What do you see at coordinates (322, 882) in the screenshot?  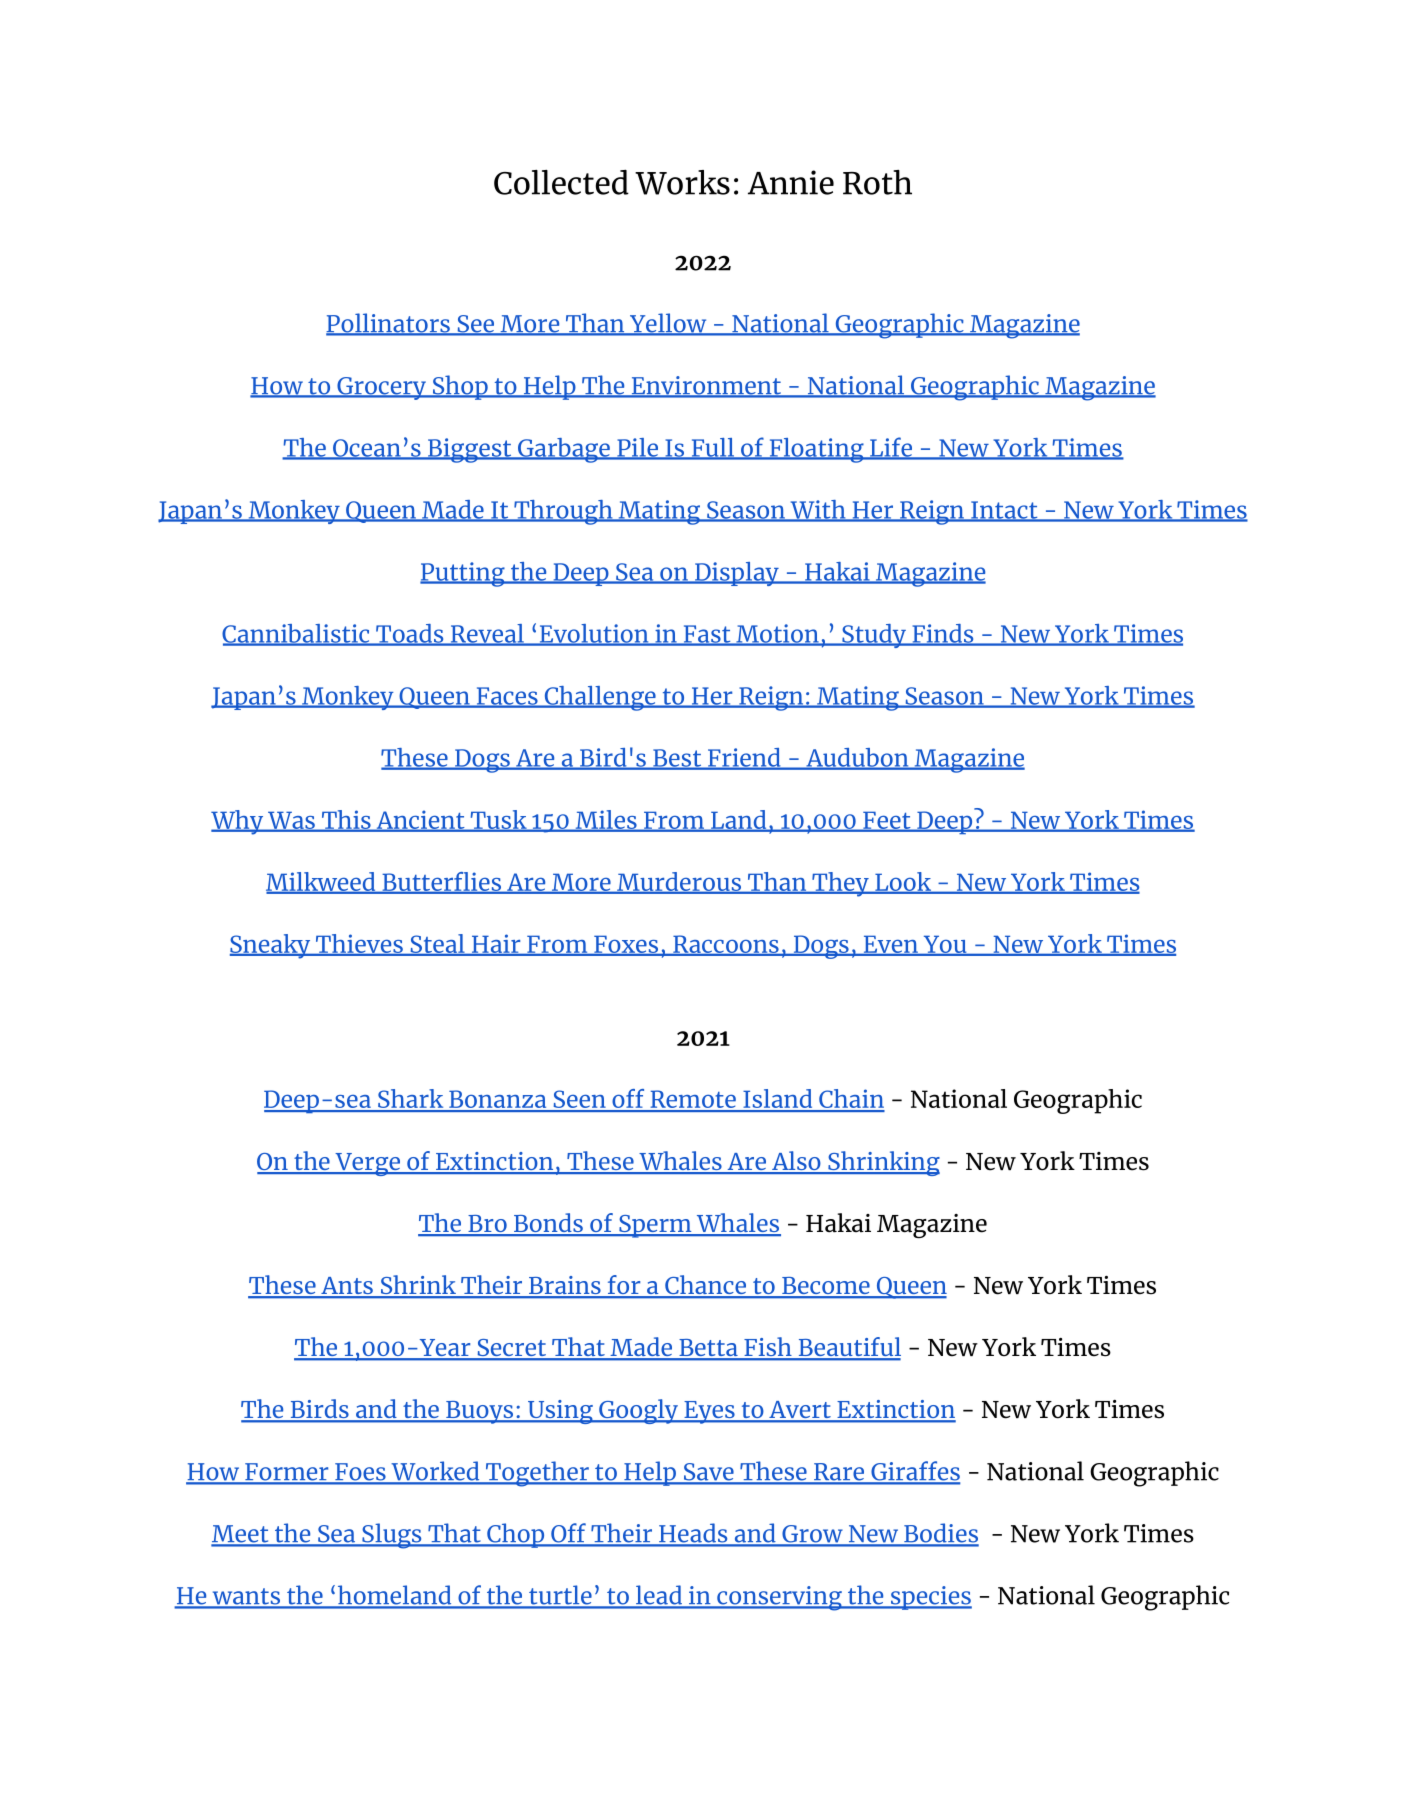 I see `Milkweed` at bounding box center [322, 882].
